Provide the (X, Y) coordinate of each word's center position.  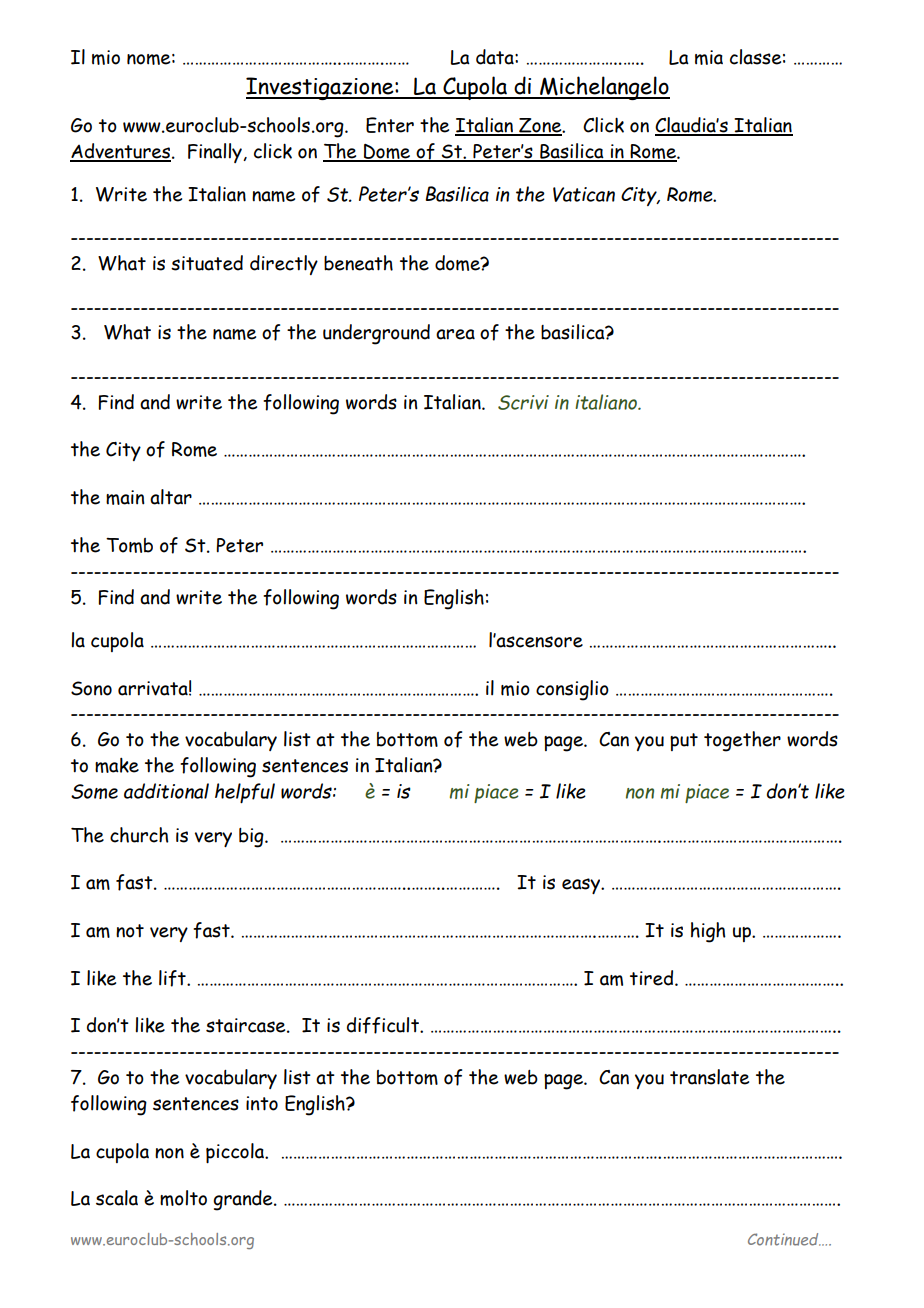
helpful (245, 793)
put (684, 742)
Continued (784, 1239)
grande (244, 1200)
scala (117, 1198)
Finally (216, 153)
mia (709, 57)
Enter (390, 125)
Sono (91, 688)
